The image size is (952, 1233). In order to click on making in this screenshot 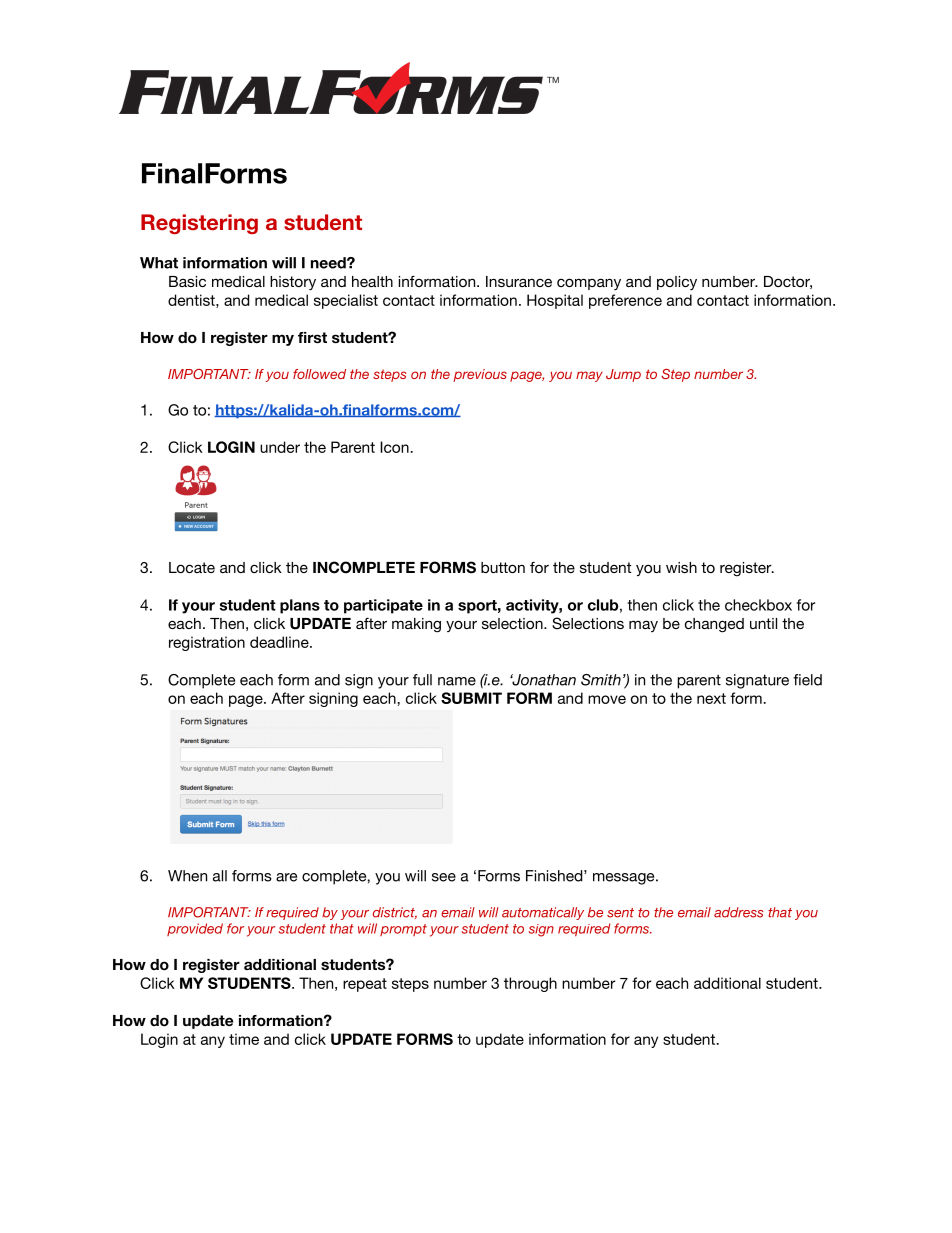, I will do `click(416, 625)`.
